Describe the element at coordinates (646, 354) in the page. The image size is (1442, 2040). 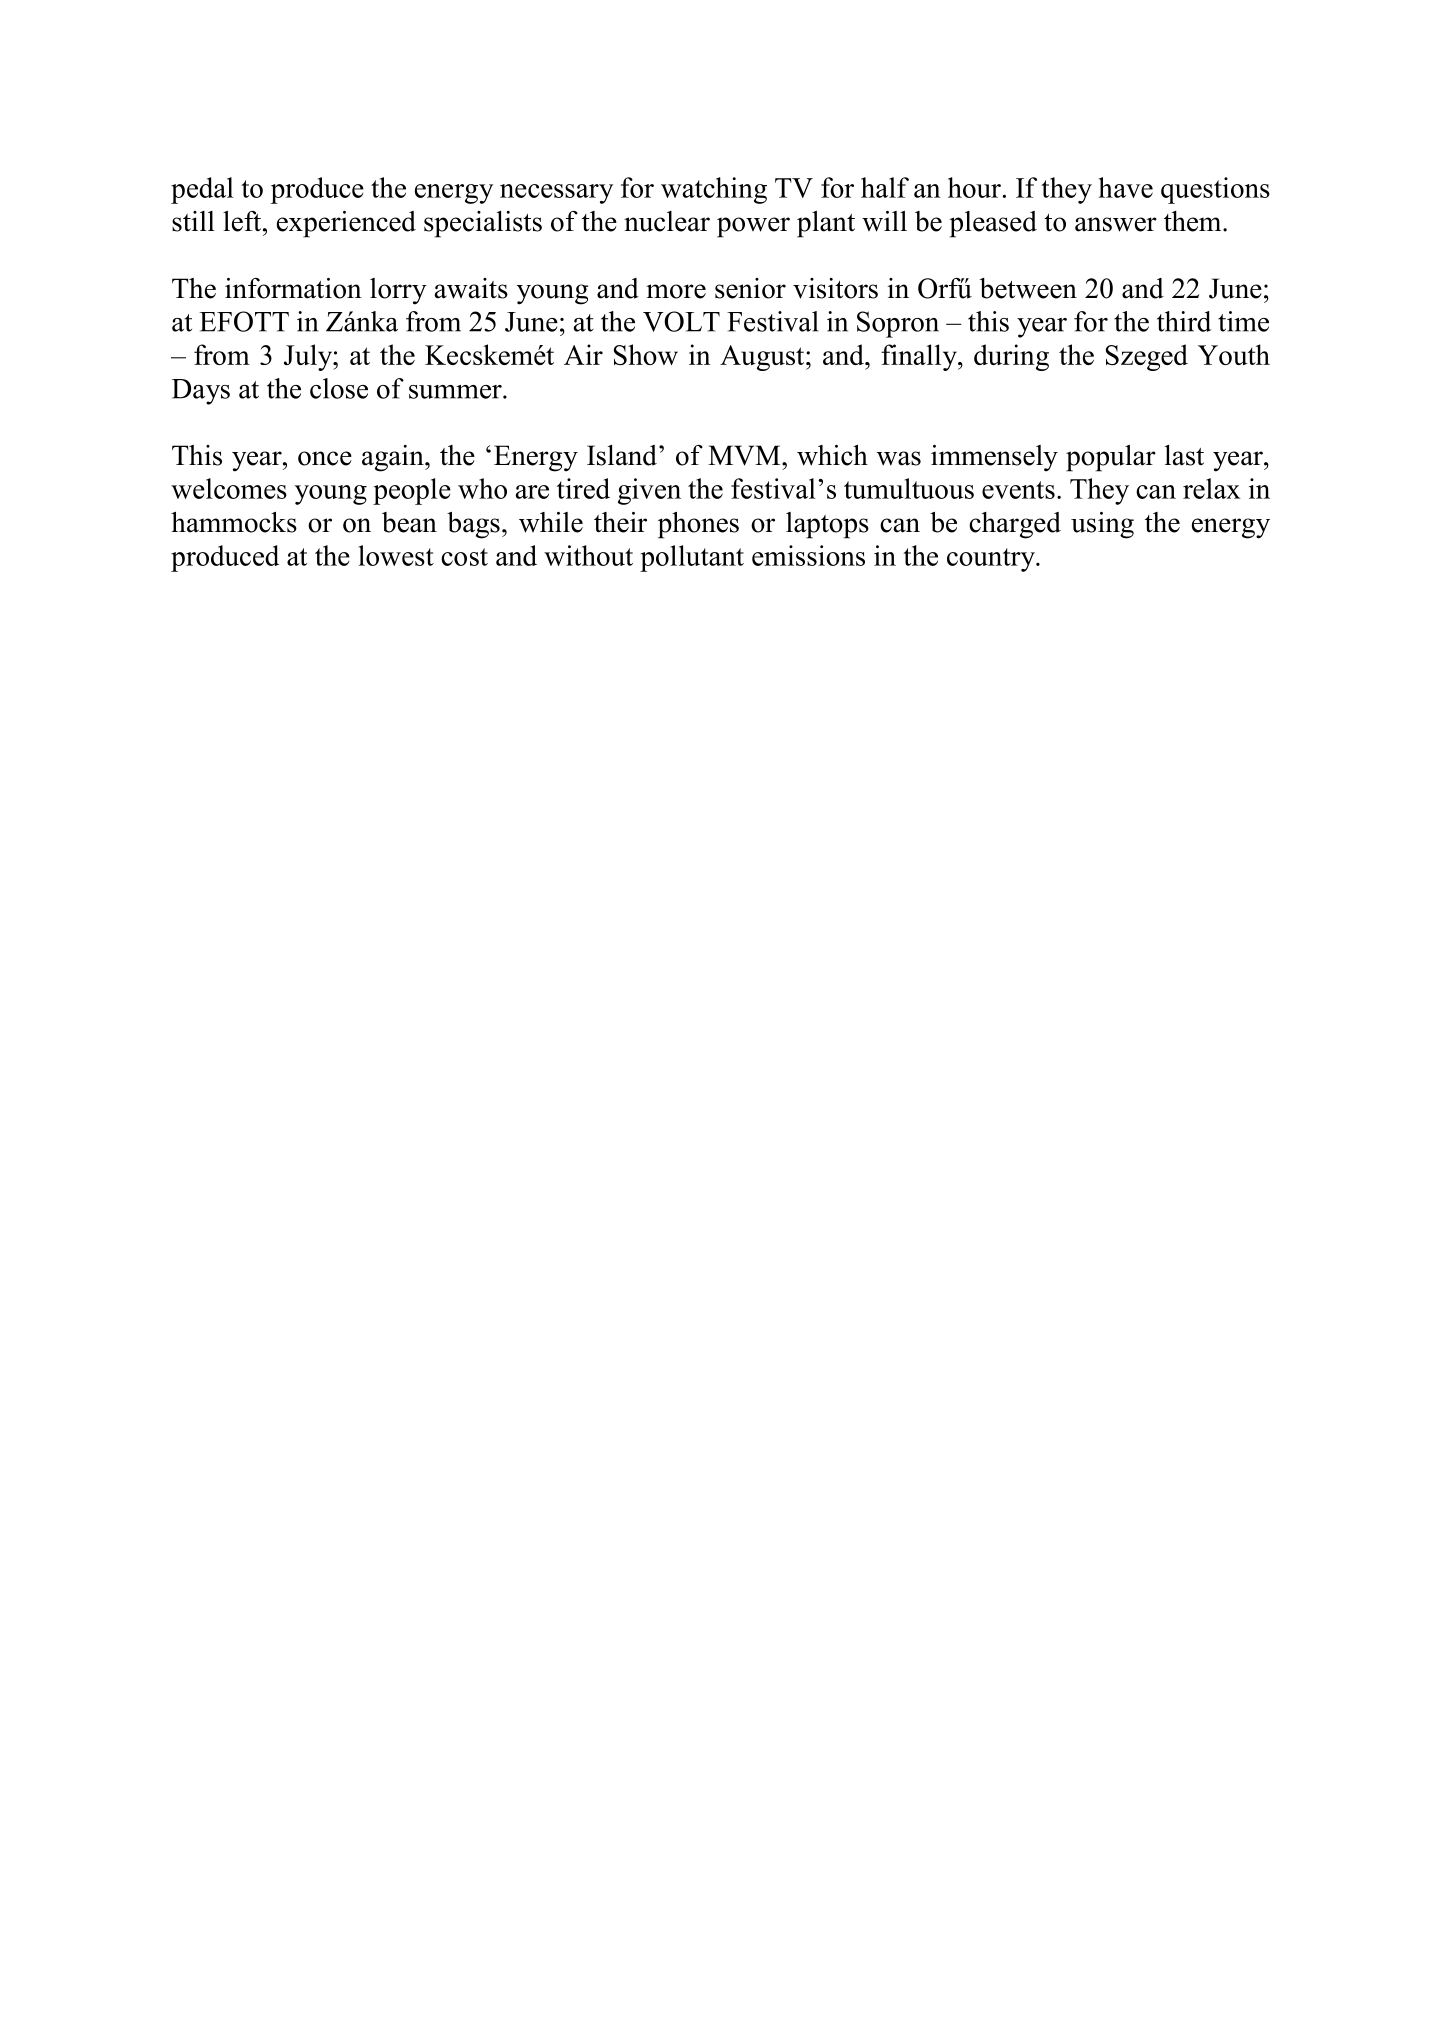
I see `Show` at that location.
